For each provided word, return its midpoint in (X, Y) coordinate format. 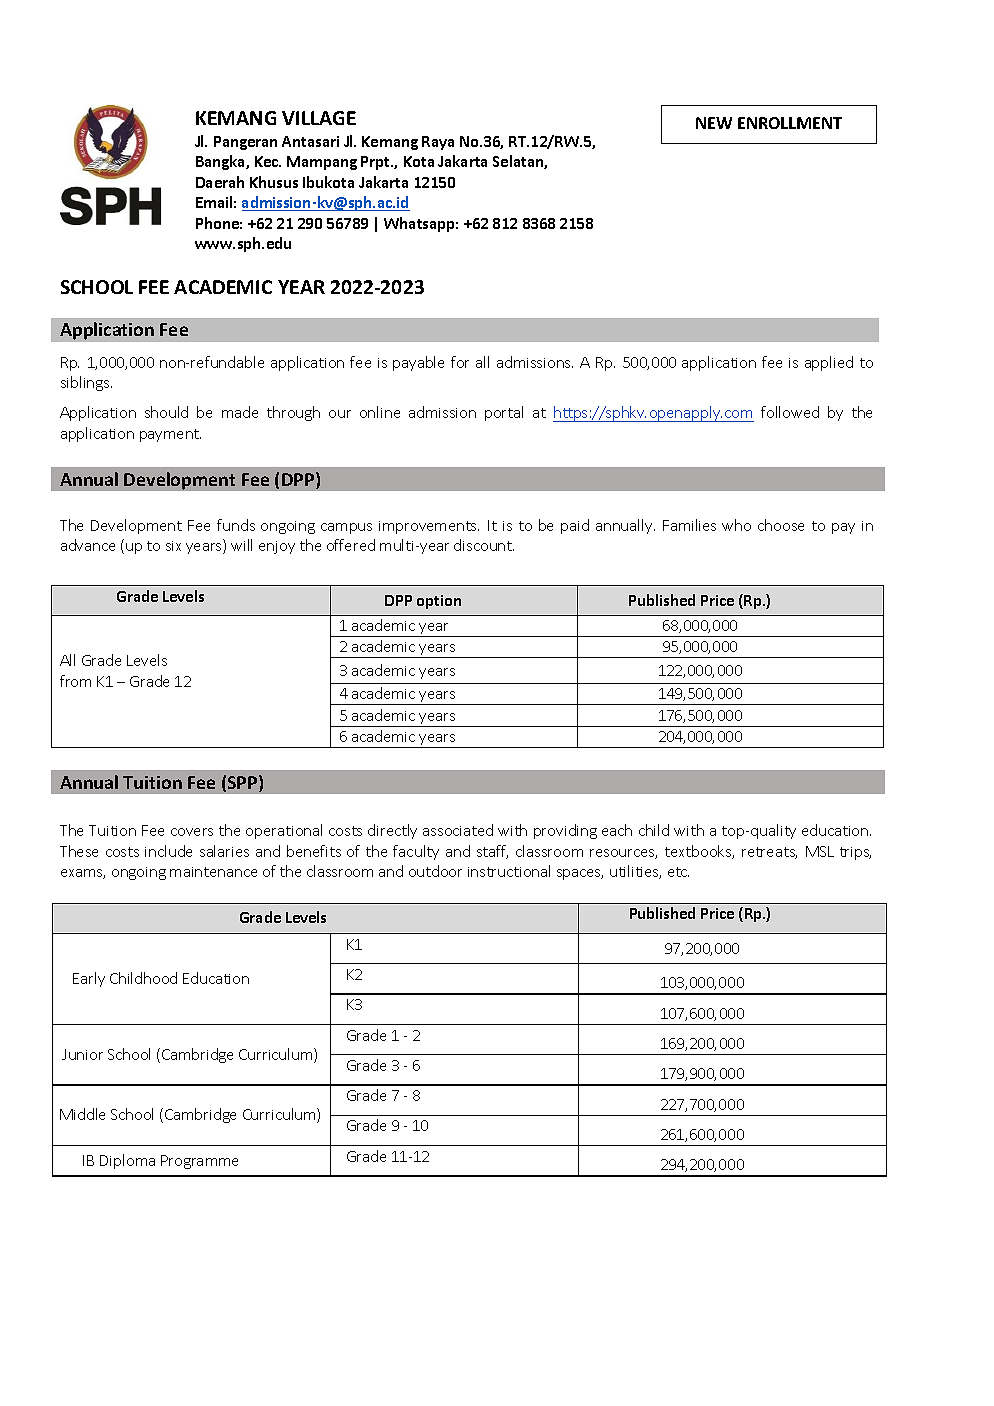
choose (781, 525)
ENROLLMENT (790, 123)
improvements (429, 527)
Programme (199, 1162)
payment (170, 435)
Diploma (127, 1161)
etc (678, 872)
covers (192, 832)
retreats (769, 853)
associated (458, 830)
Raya (438, 143)
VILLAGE (319, 118)
